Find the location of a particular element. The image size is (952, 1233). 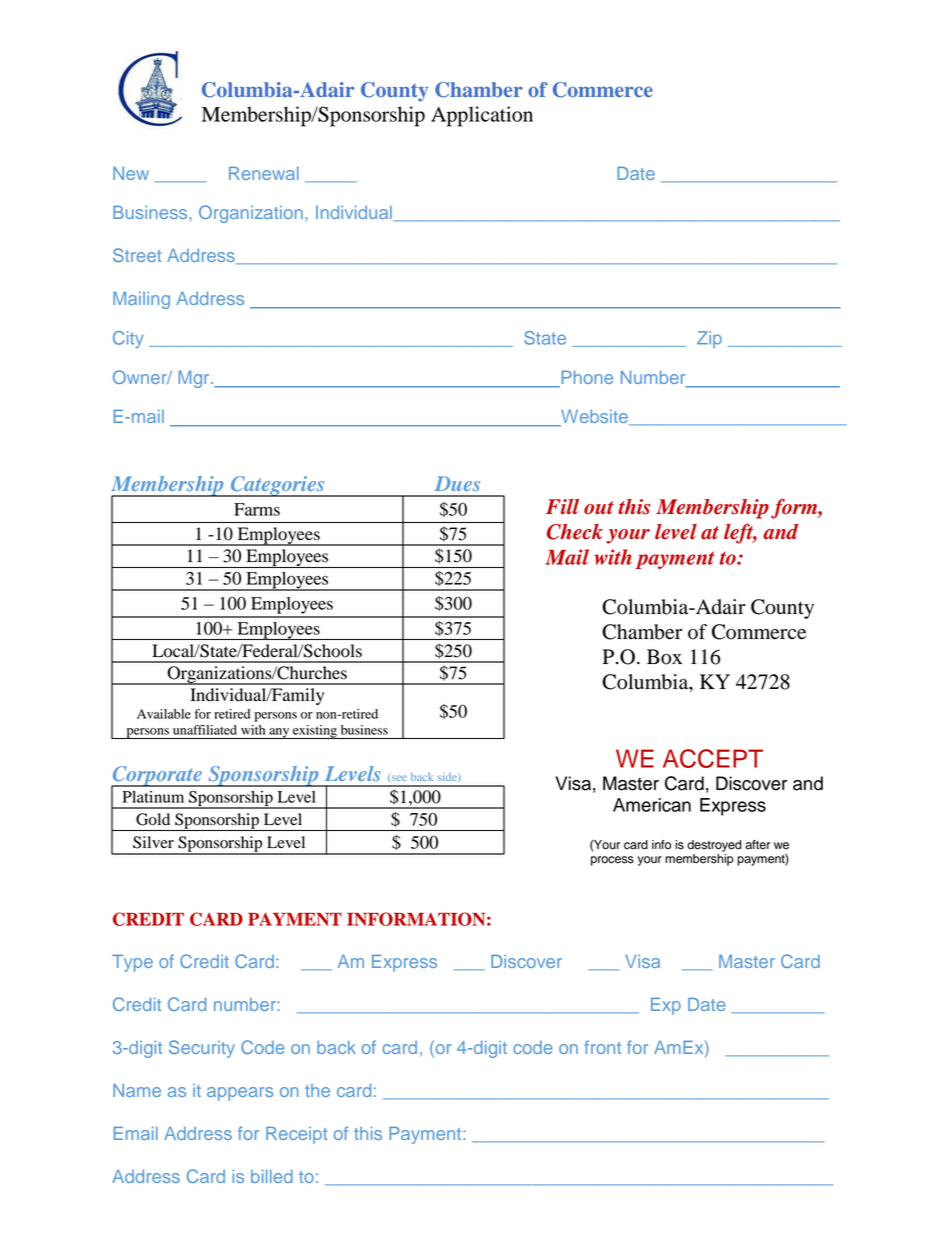

Zip is located at coordinates (709, 339).
